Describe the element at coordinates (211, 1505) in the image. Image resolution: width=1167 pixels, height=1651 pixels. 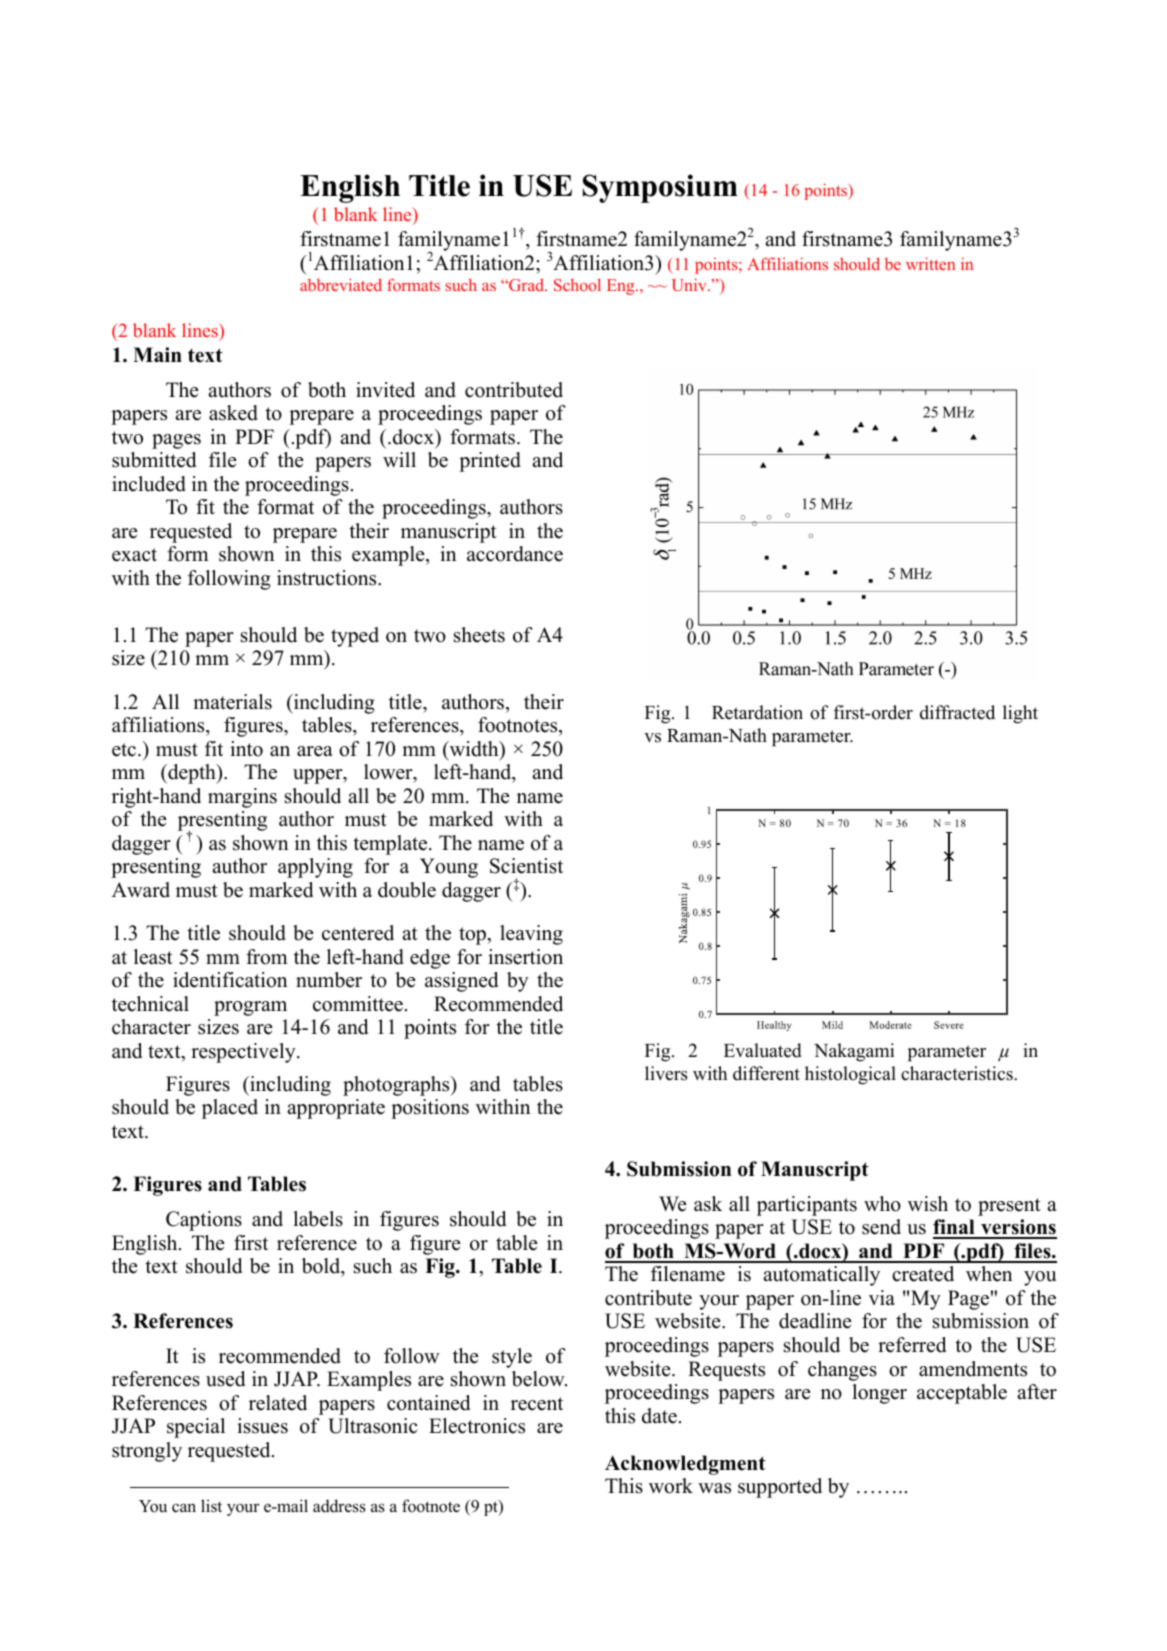
I see `list` at that location.
